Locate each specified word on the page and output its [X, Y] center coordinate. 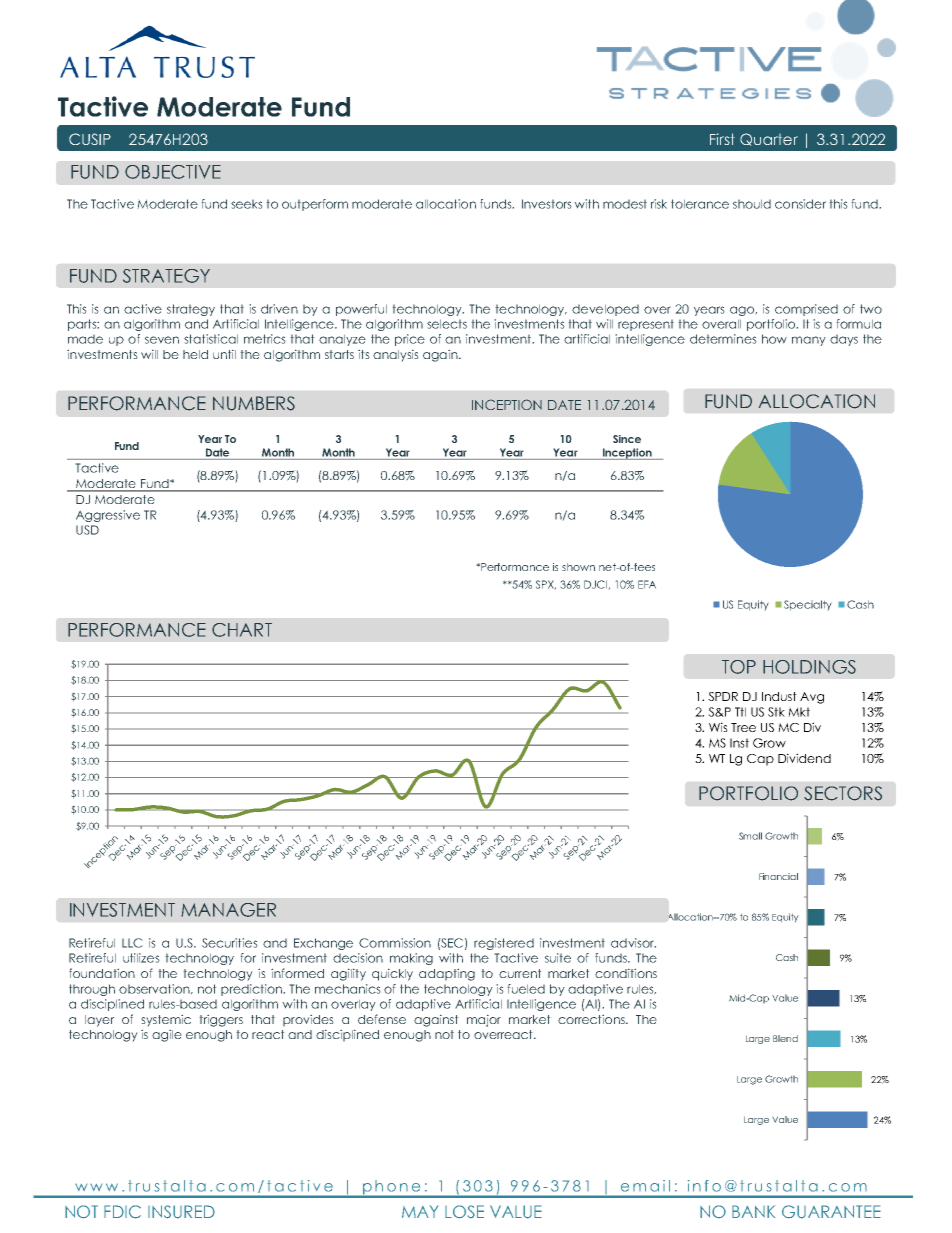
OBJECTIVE [173, 172]
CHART [242, 630]
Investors [547, 204]
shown [578, 567]
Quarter [769, 139]
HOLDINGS [809, 667]
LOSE [464, 1212]
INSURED [181, 1212]
